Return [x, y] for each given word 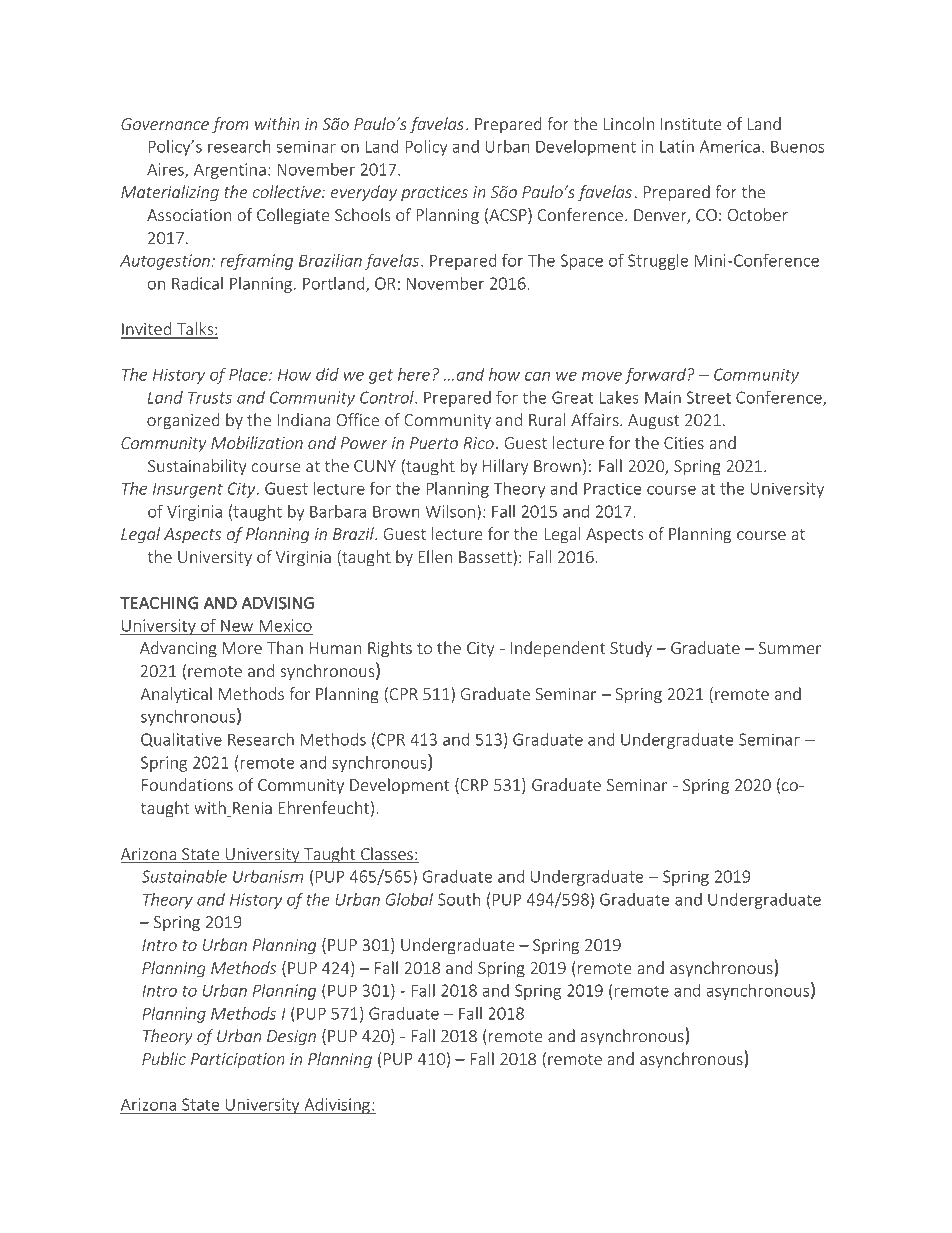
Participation [238, 1060]
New [237, 625]
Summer [790, 648]
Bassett [486, 558]
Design [291, 1038]
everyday [364, 193]
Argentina [230, 171]
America [730, 146]
